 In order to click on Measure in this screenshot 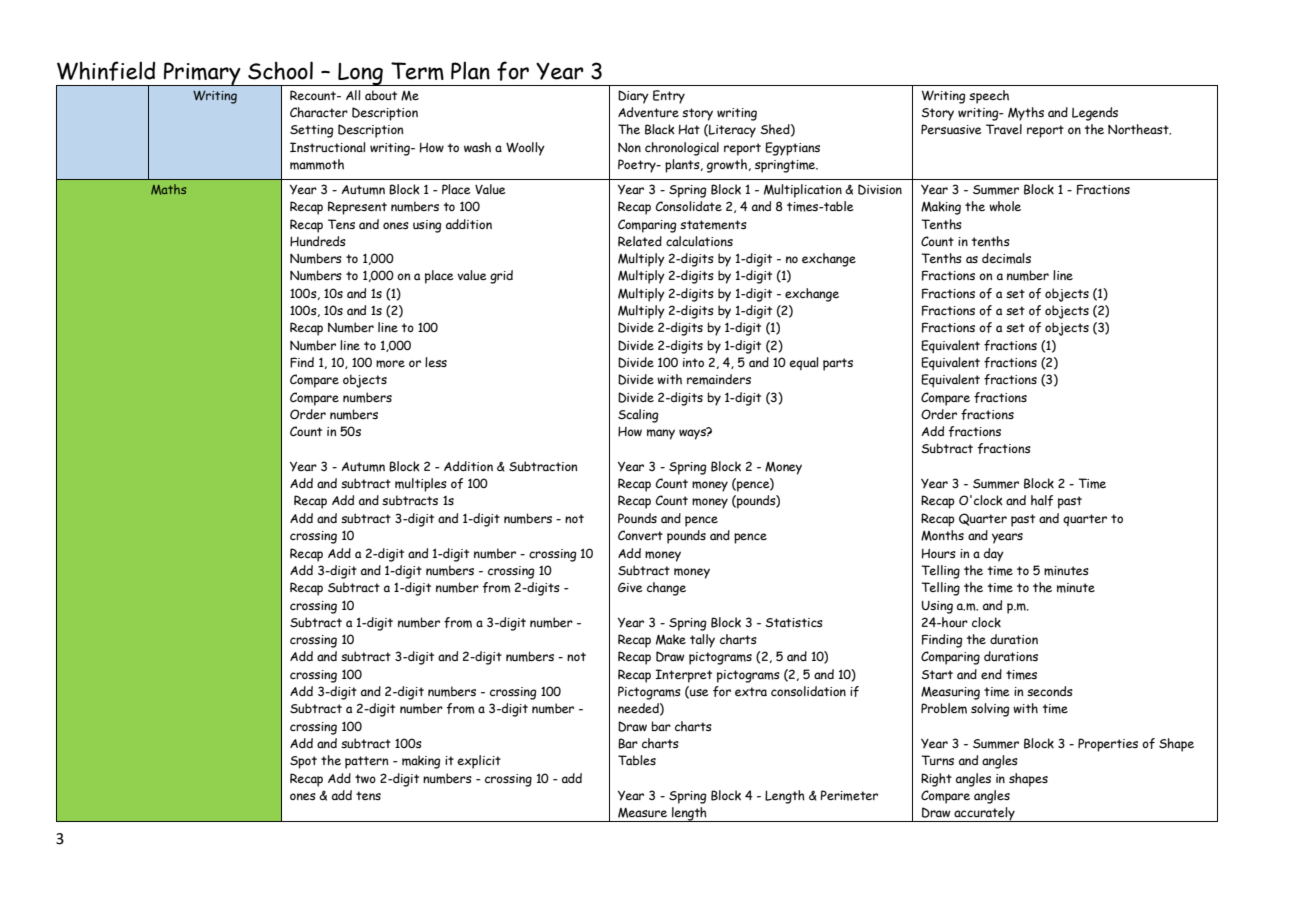, I will do `click(642, 813)`.
